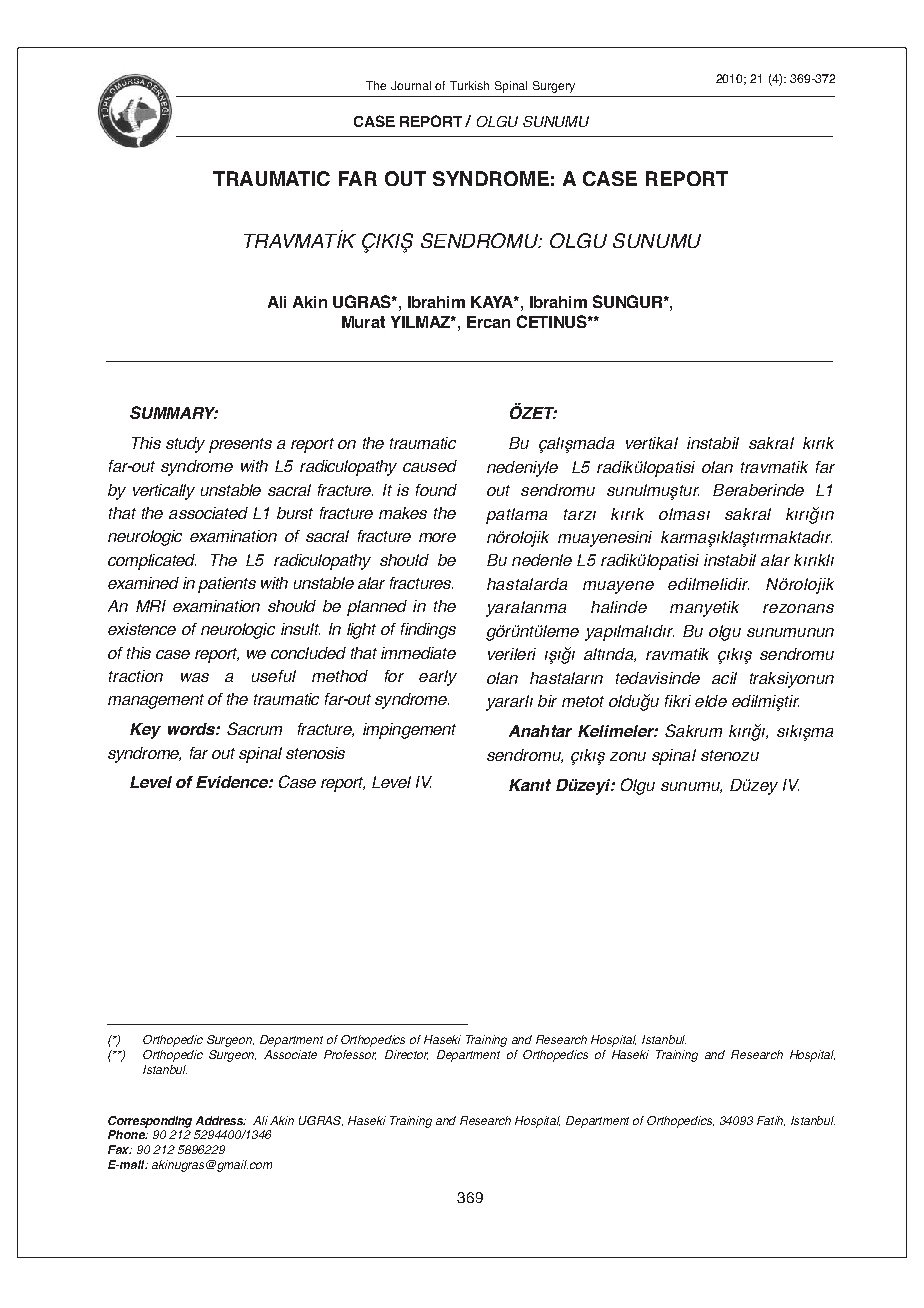 The image size is (924, 1308). Describe the element at coordinates (547, 701) in the screenshot. I see `bir` at that location.
